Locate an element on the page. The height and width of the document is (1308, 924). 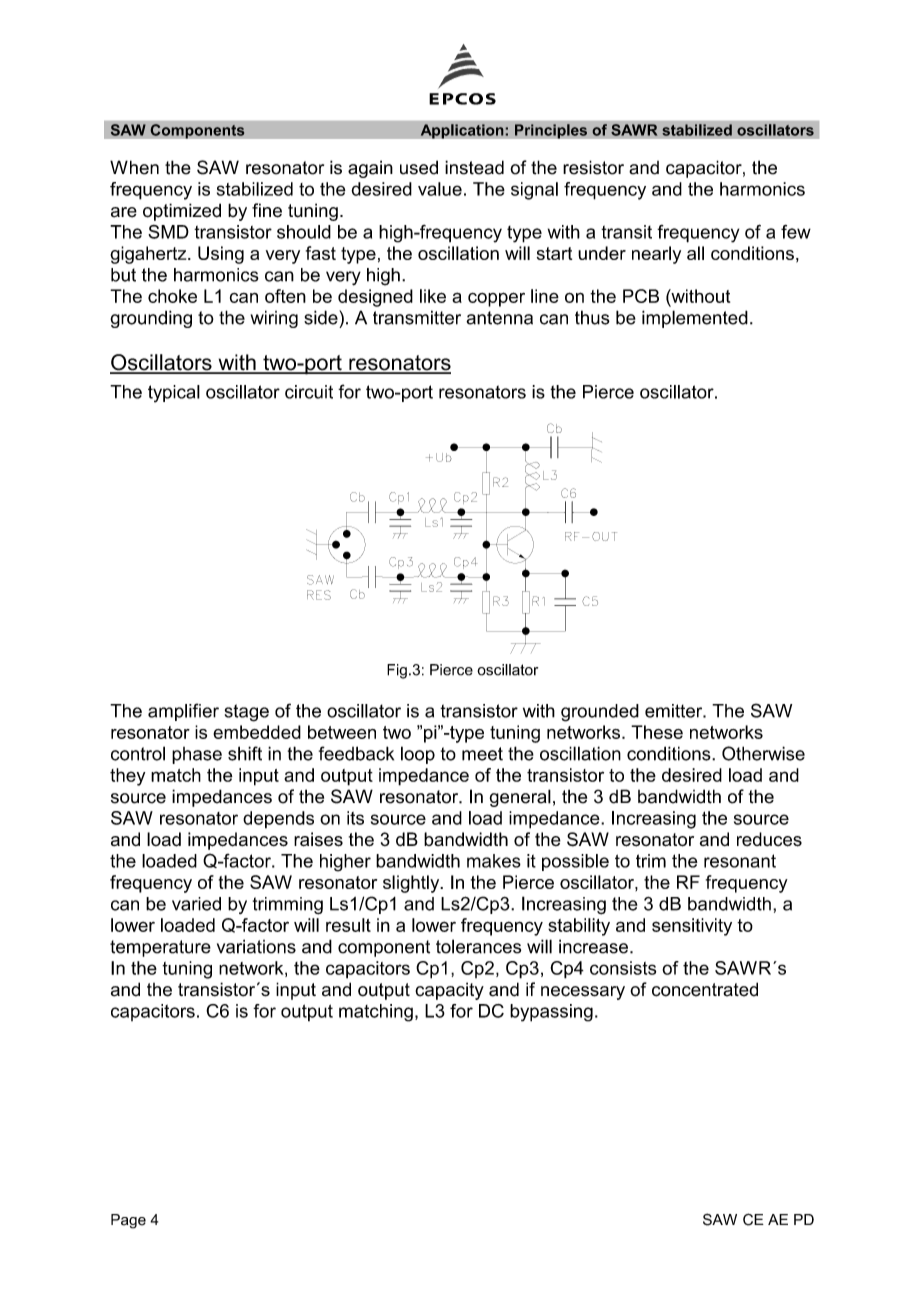
concentrated is located at coordinates (705, 989).
